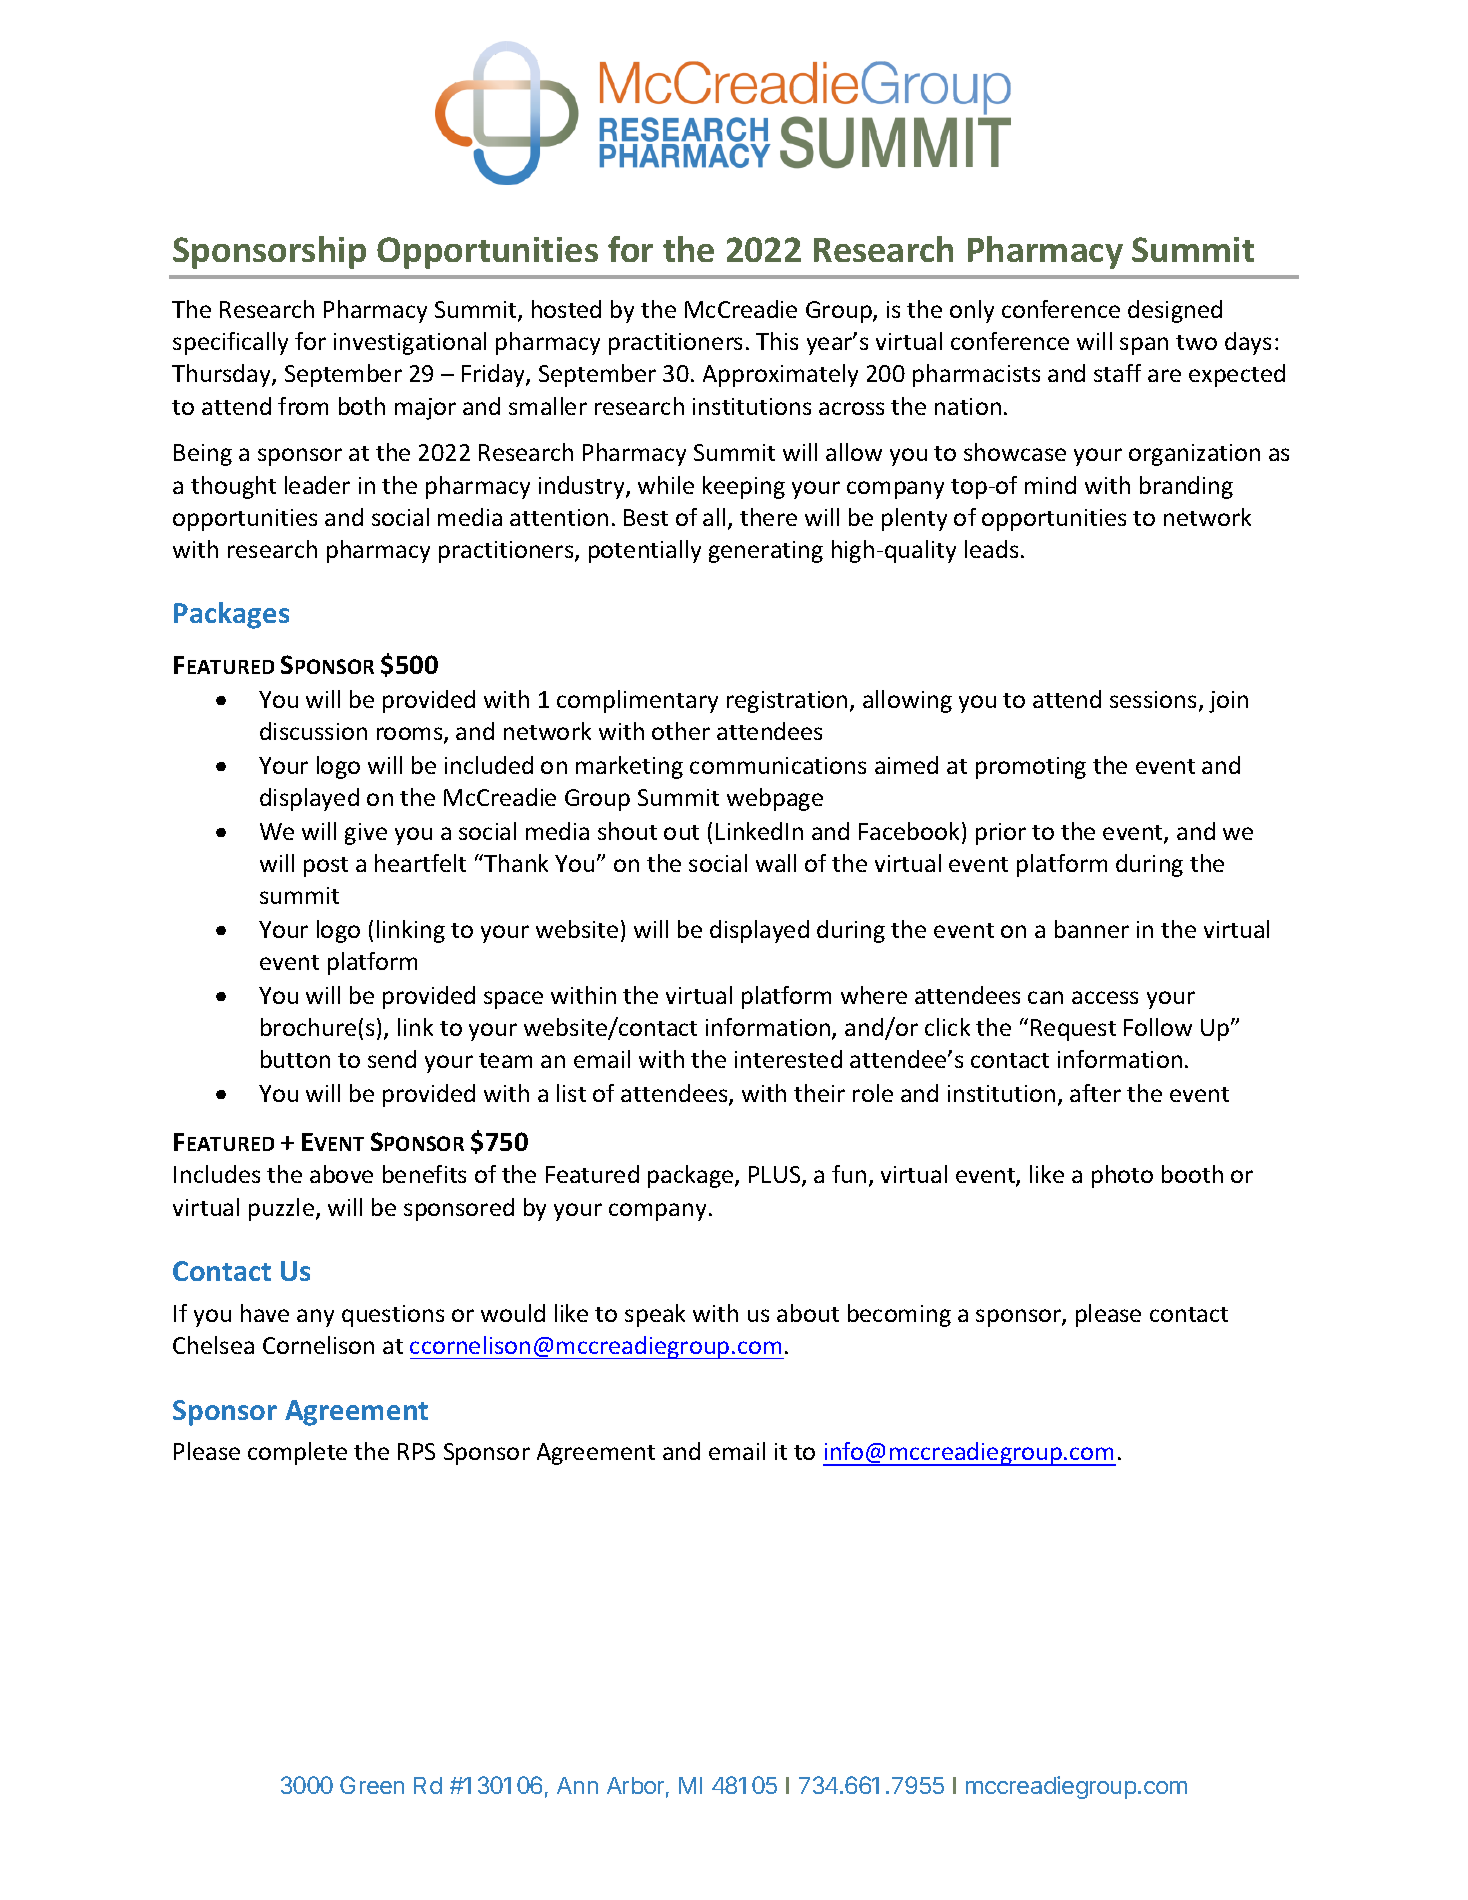 The height and width of the document is (1900, 1468). What do you see at coordinates (787, 702) in the document?
I see `registration` at bounding box center [787, 702].
